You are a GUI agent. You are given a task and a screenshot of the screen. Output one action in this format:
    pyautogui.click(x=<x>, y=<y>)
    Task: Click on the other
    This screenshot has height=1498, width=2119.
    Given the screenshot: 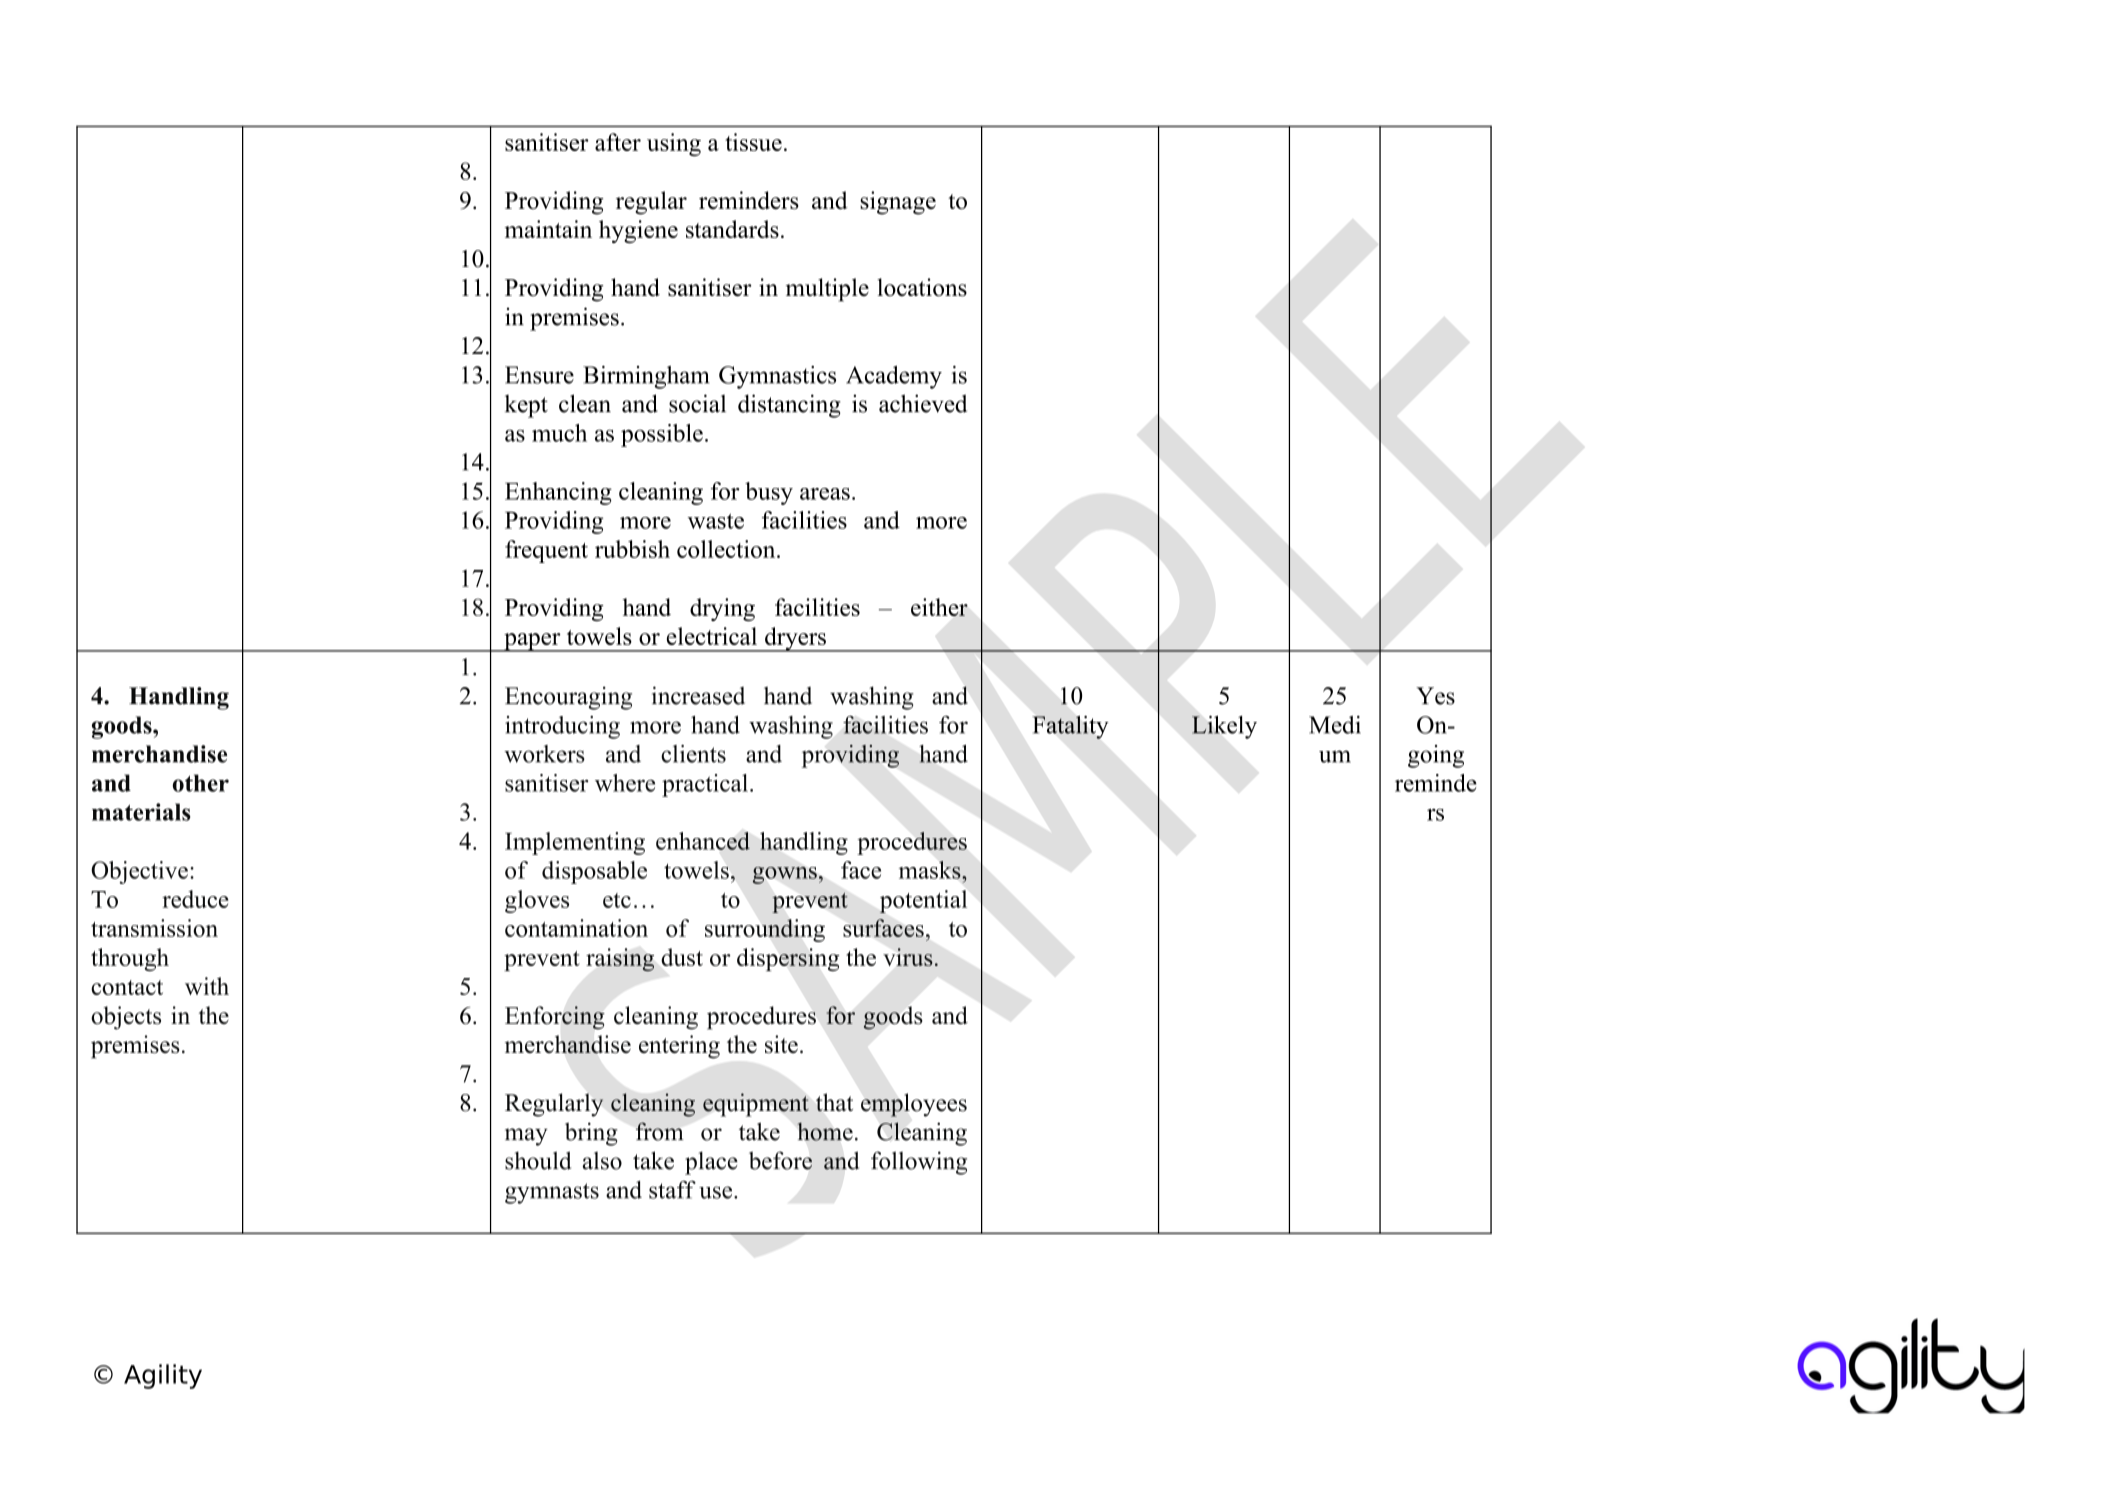 What is the action you would take?
    pyautogui.click(x=201, y=783)
